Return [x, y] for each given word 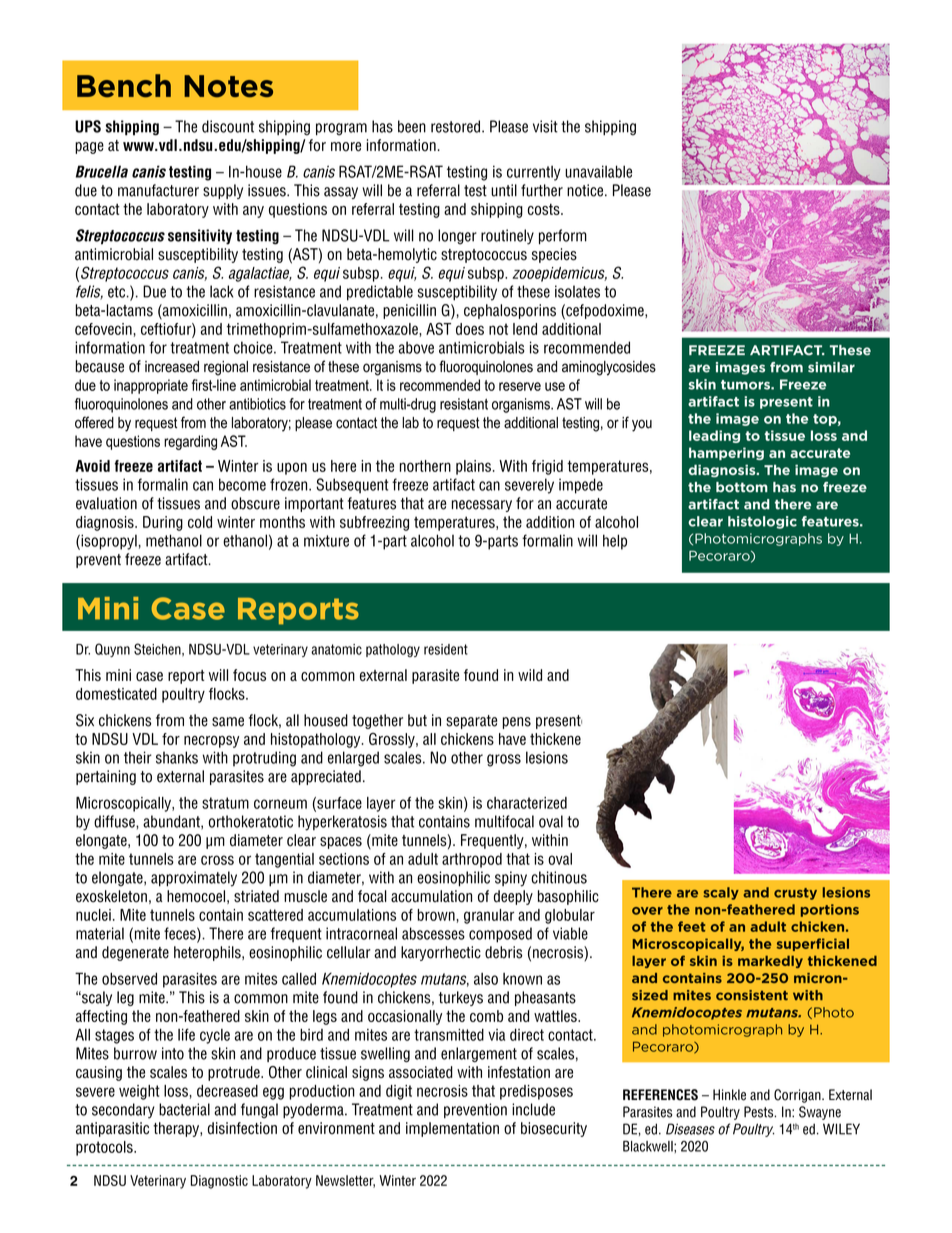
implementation [452, 1129]
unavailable [598, 171]
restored [455, 126]
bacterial [184, 1109]
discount [228, 126]
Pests [760, 1112]
